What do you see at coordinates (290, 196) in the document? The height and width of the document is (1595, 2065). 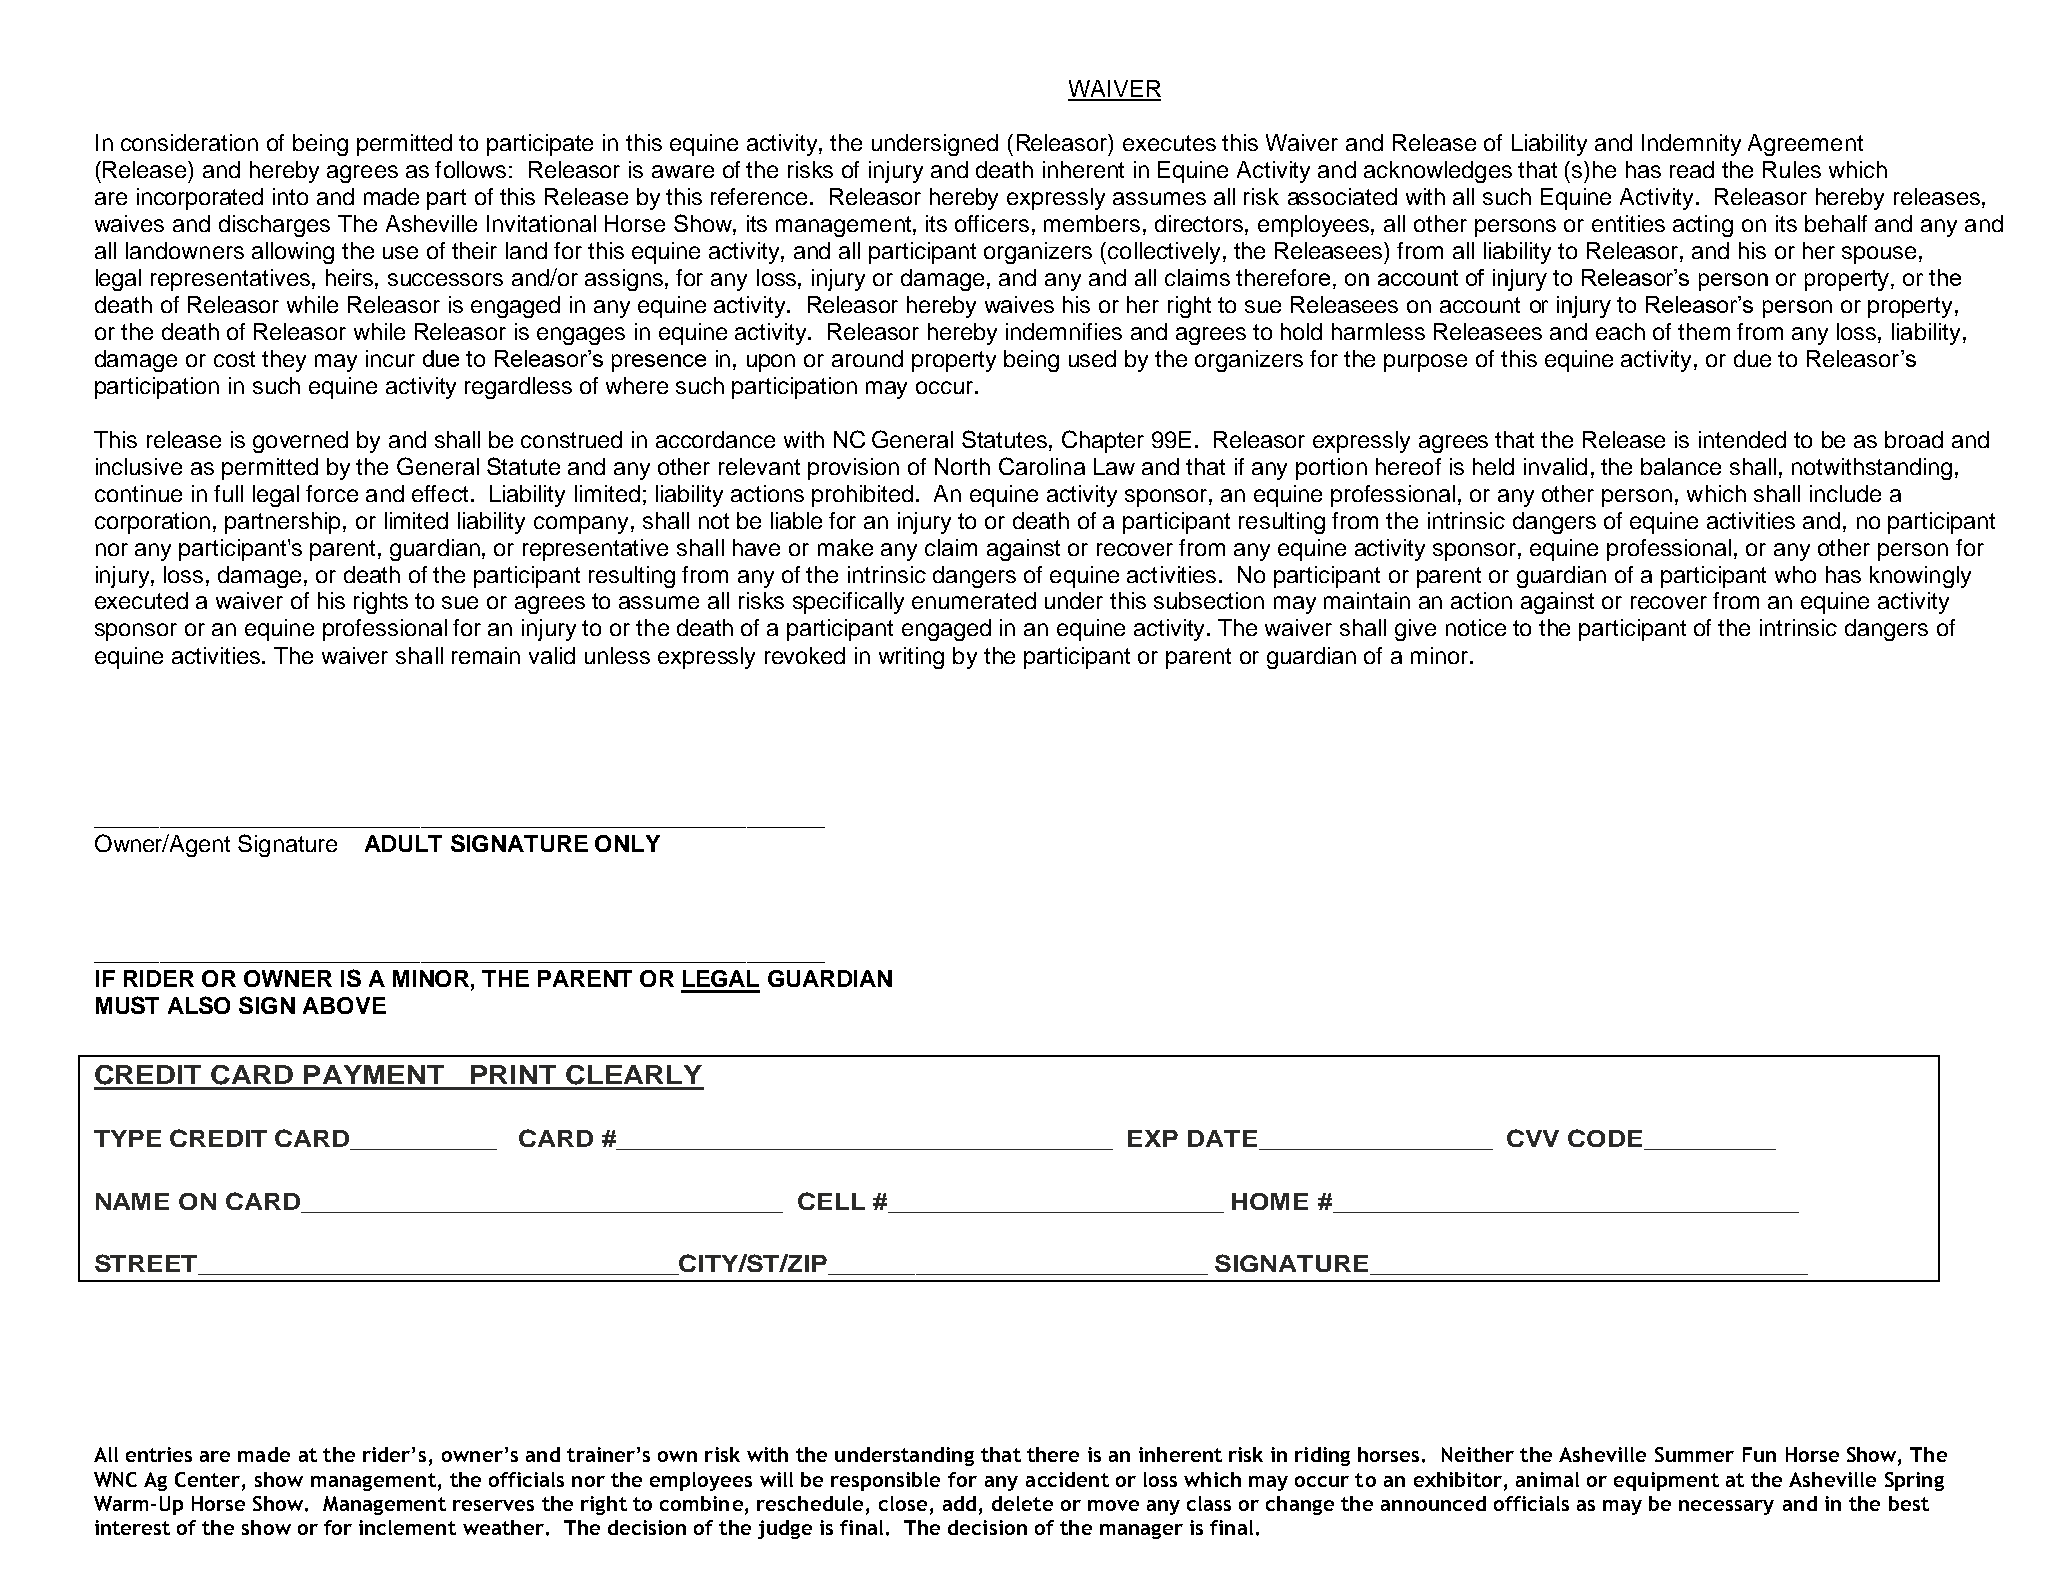 I see `into` at bounding box center [290, 196].
